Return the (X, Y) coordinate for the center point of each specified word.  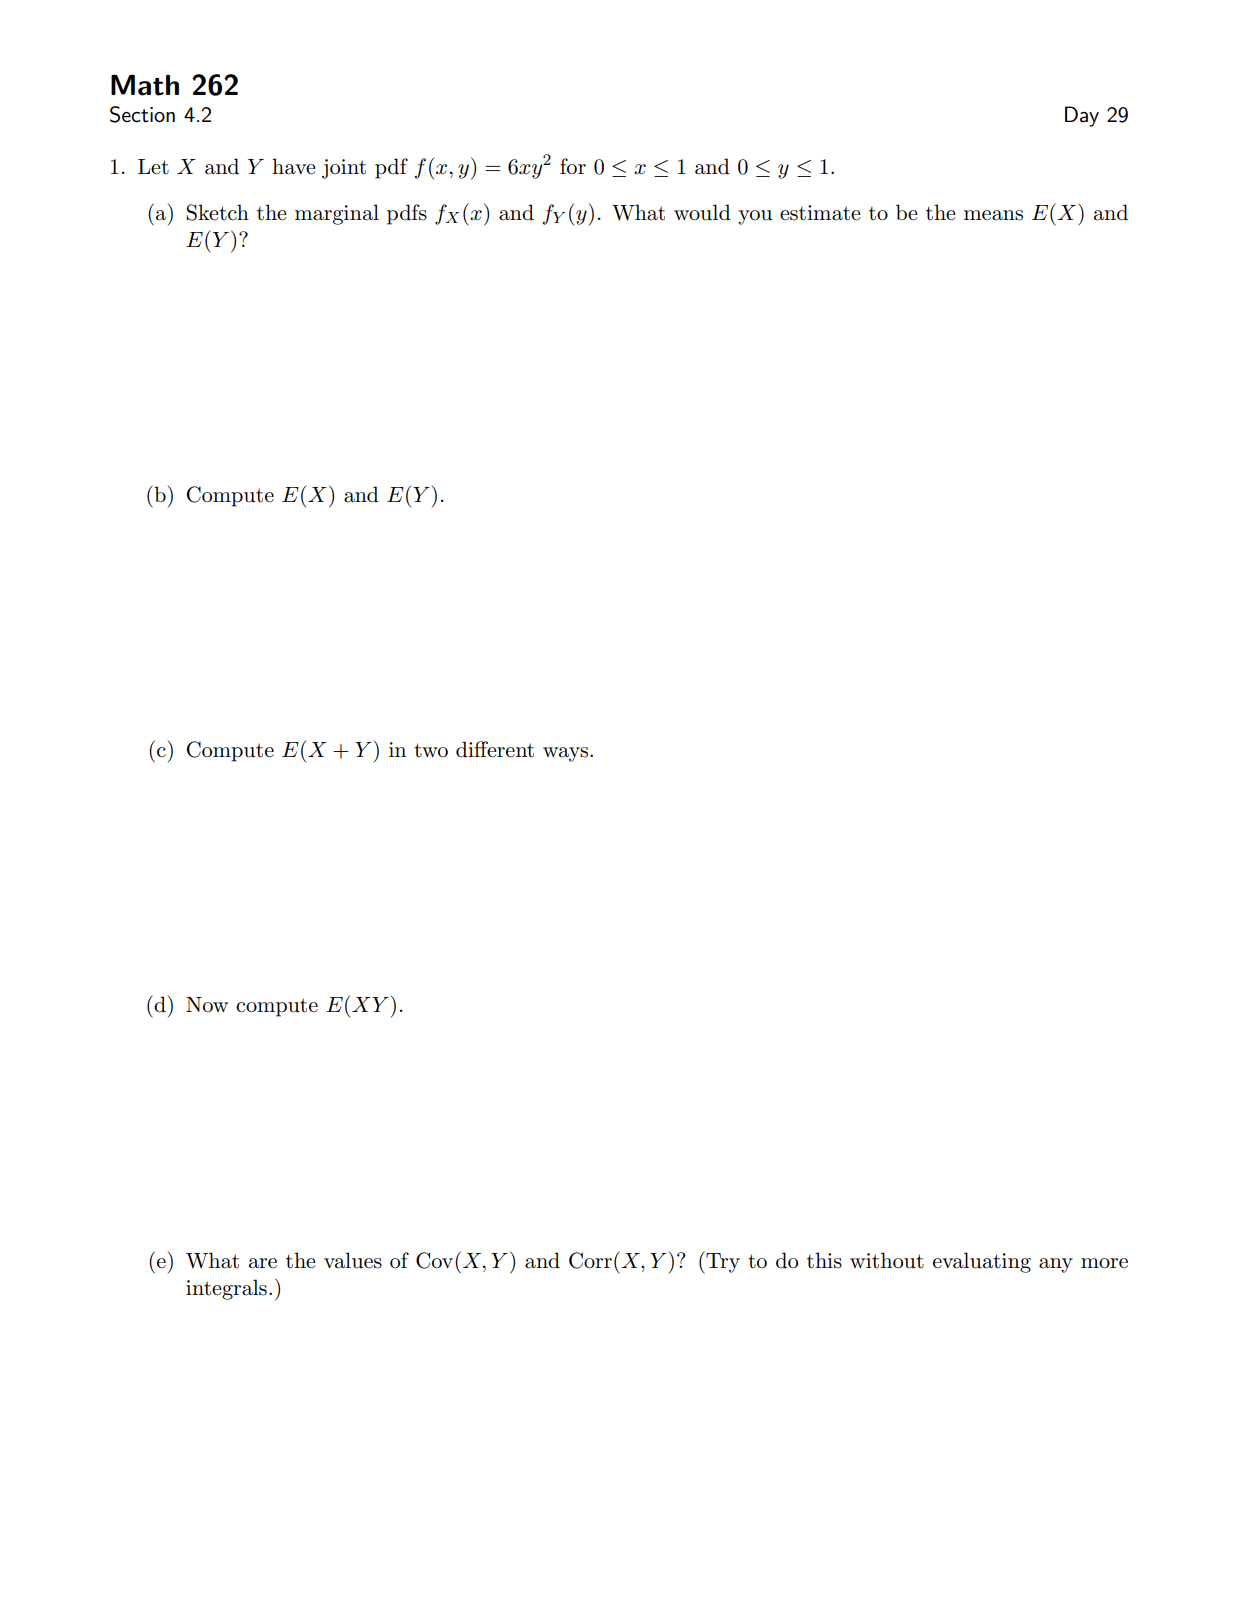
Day (1082, 116)
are (263, 1263)
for (573, 166)
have (294, 166)
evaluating (982, 1262)
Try (722, 1262)
